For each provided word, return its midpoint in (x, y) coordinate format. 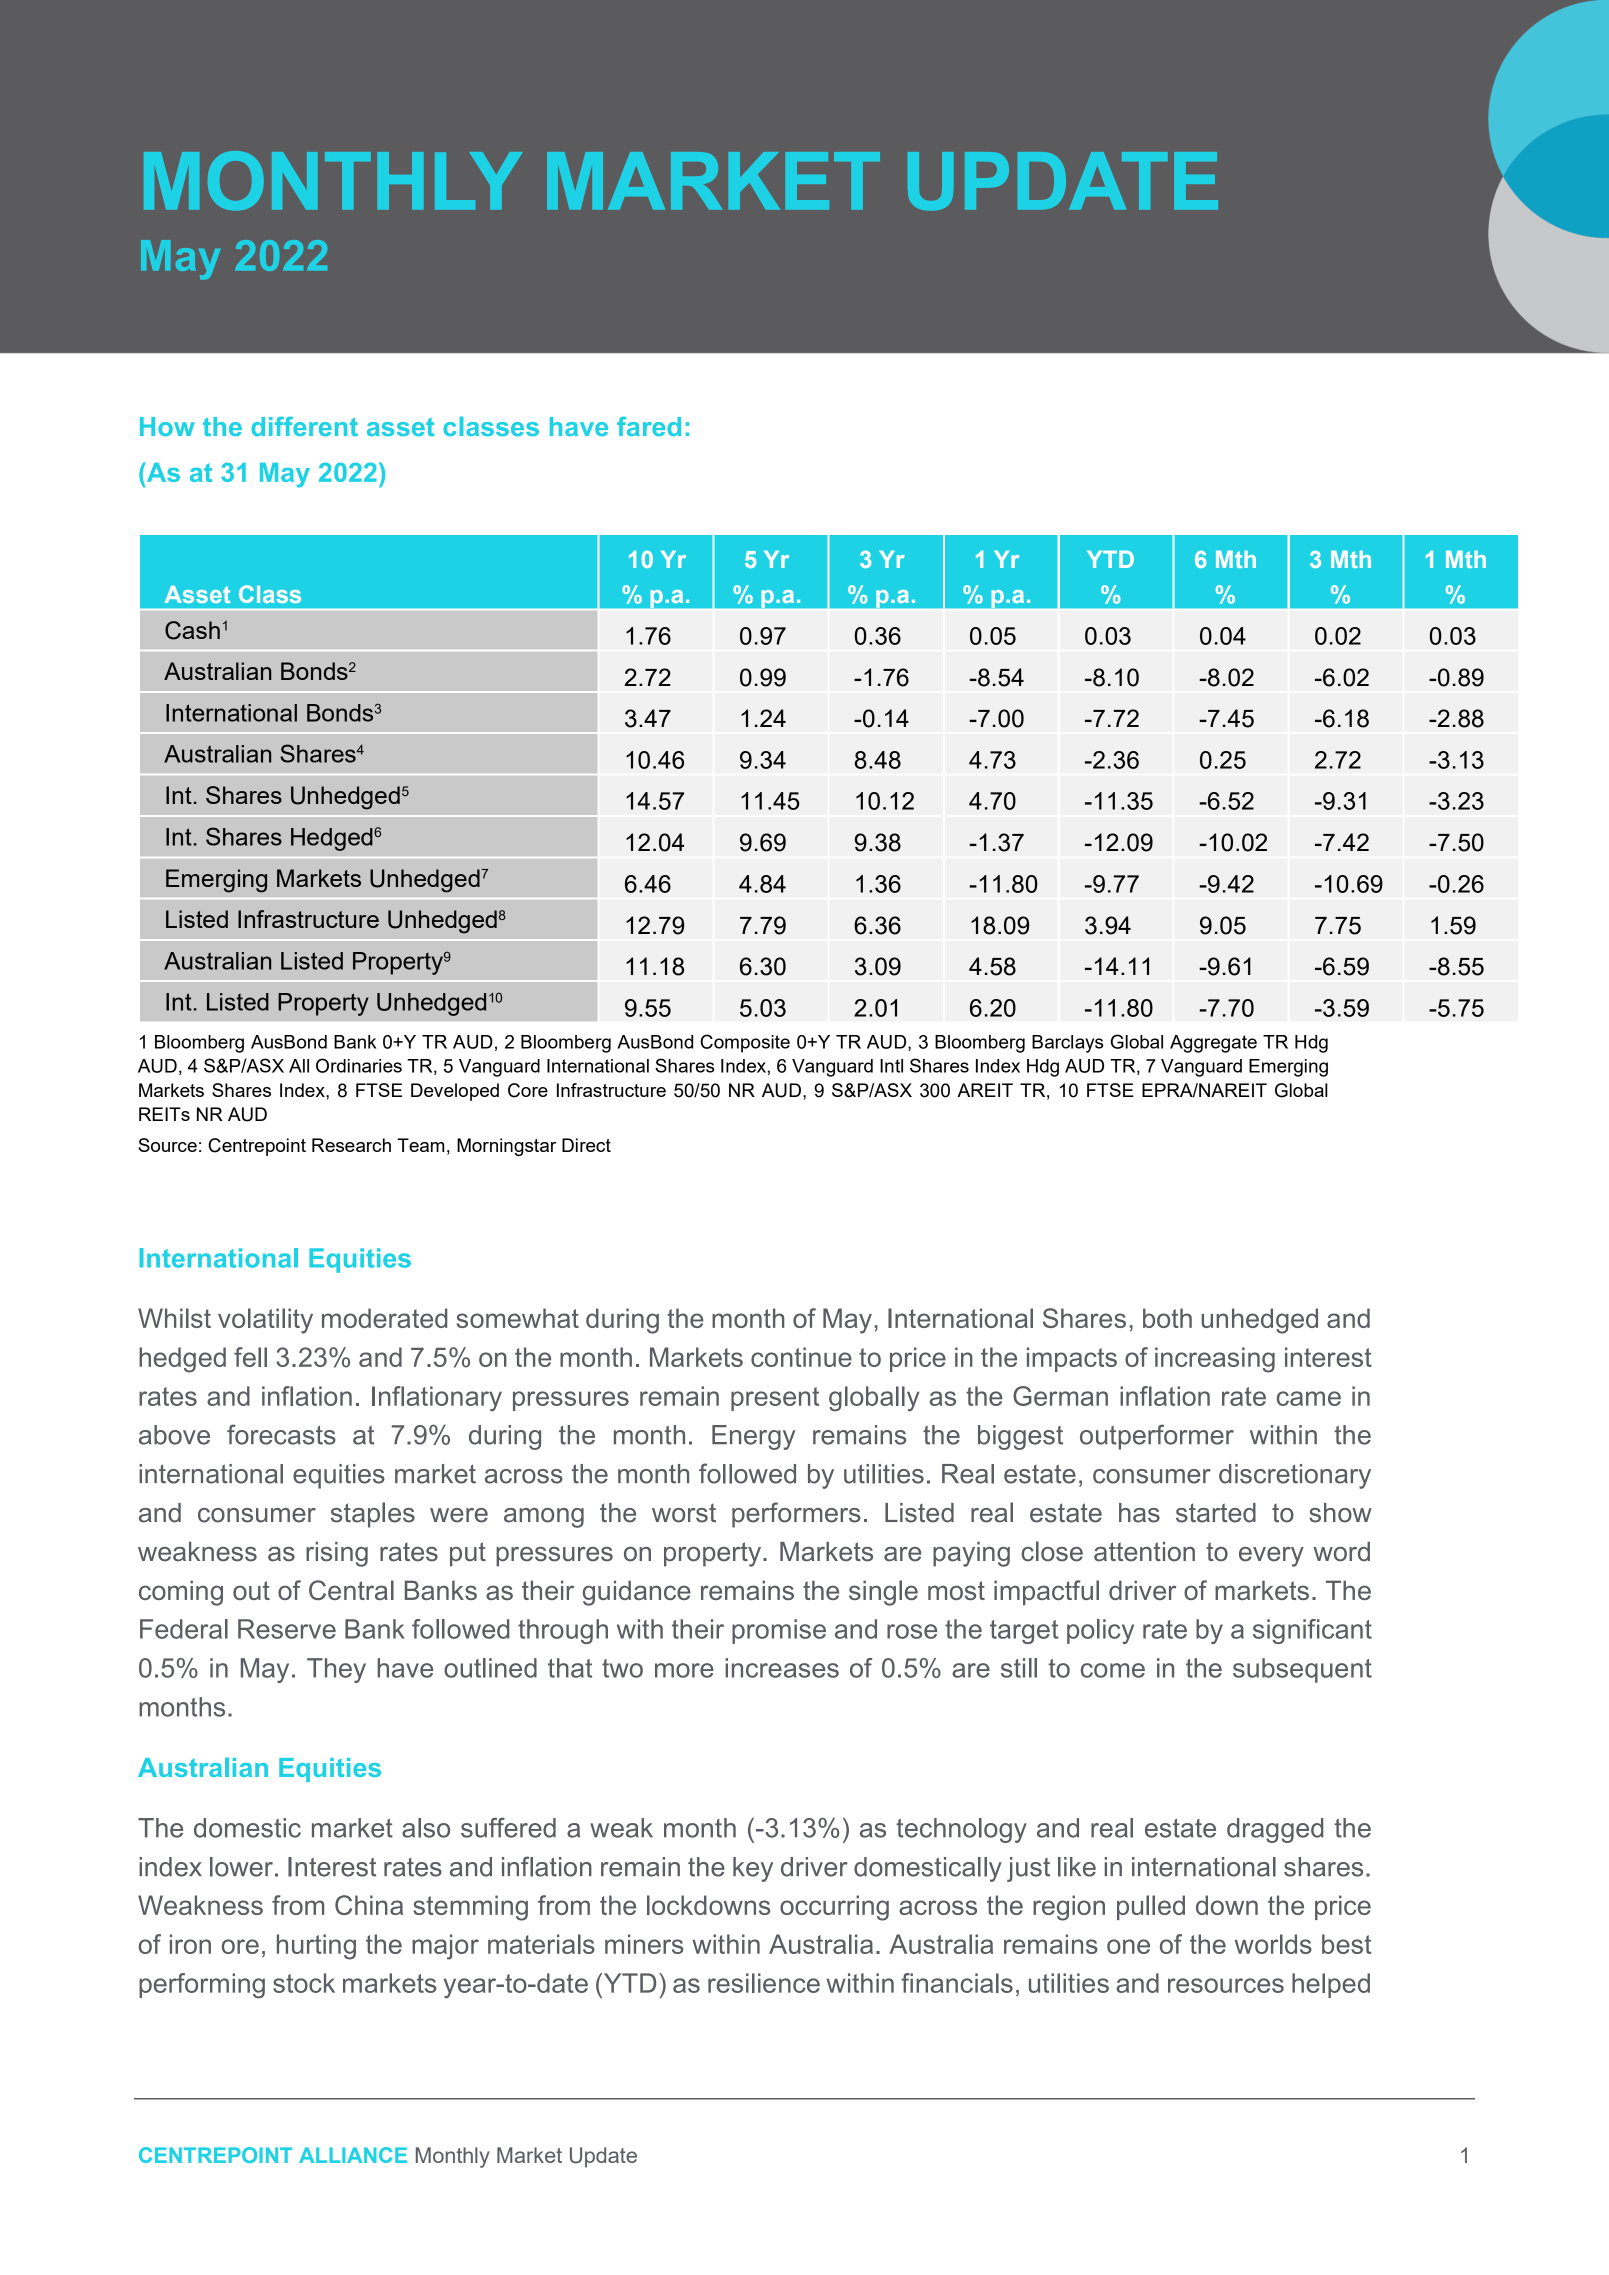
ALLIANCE (353, 2155)
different (304, 426)
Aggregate (1213, 1044)
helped (1331, 1985)
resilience (764, 1983)
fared (649, 426)
